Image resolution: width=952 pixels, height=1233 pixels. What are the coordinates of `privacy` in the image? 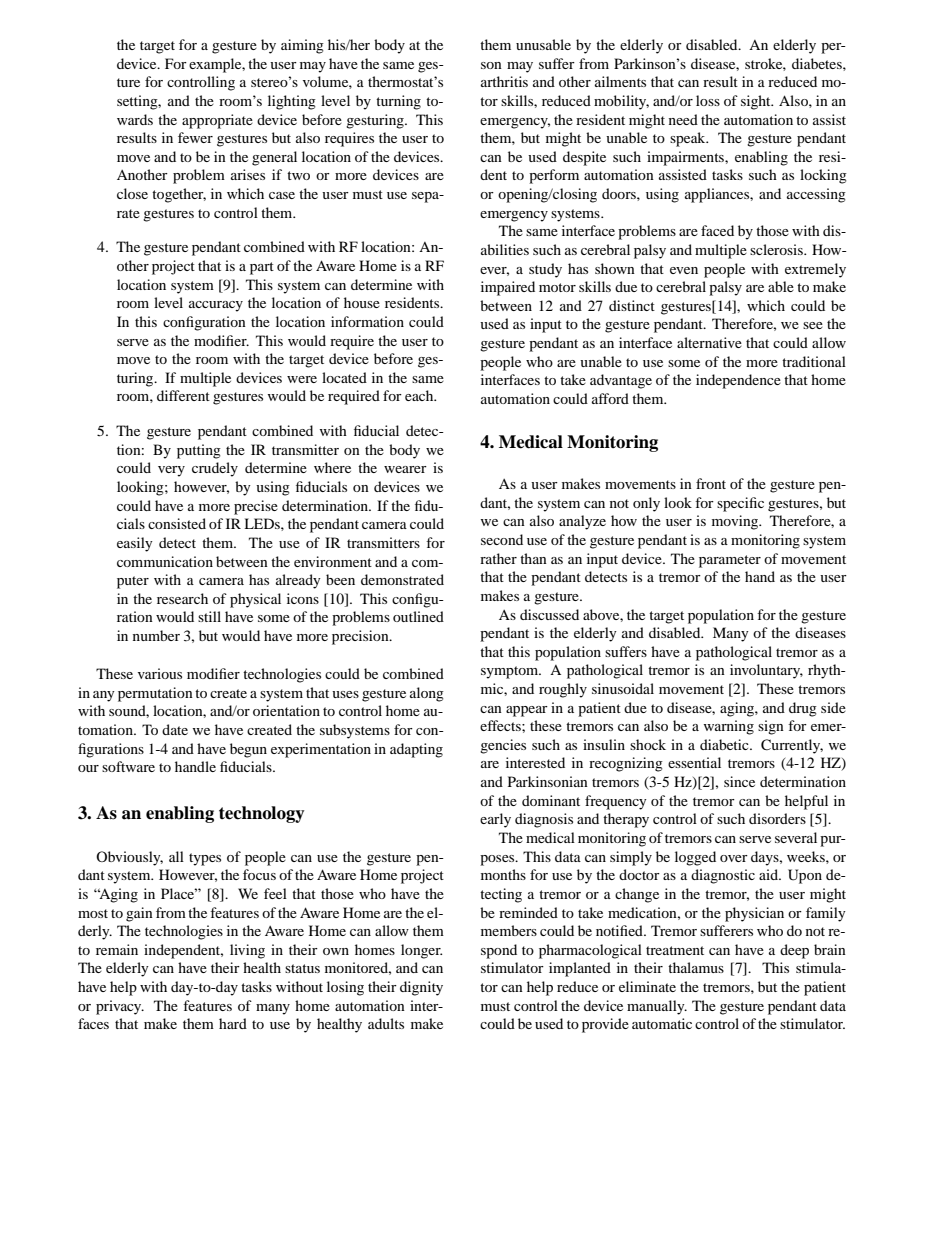 It's located at (120, 1007).
